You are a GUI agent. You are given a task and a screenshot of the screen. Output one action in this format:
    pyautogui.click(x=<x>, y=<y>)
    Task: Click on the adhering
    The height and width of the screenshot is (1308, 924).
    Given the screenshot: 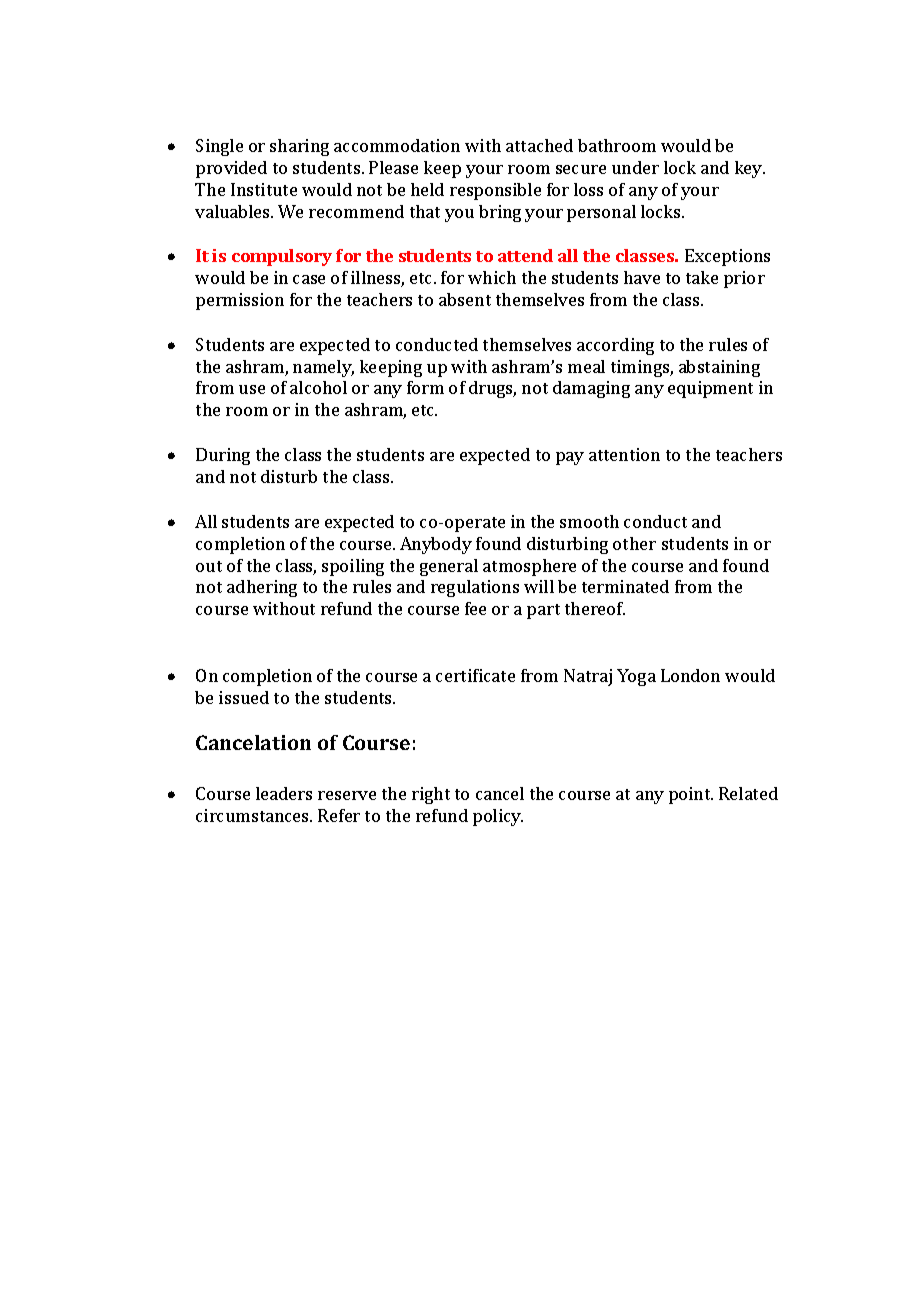 What is the action you would take?
    pyautogui.click(x=262, y=588)
